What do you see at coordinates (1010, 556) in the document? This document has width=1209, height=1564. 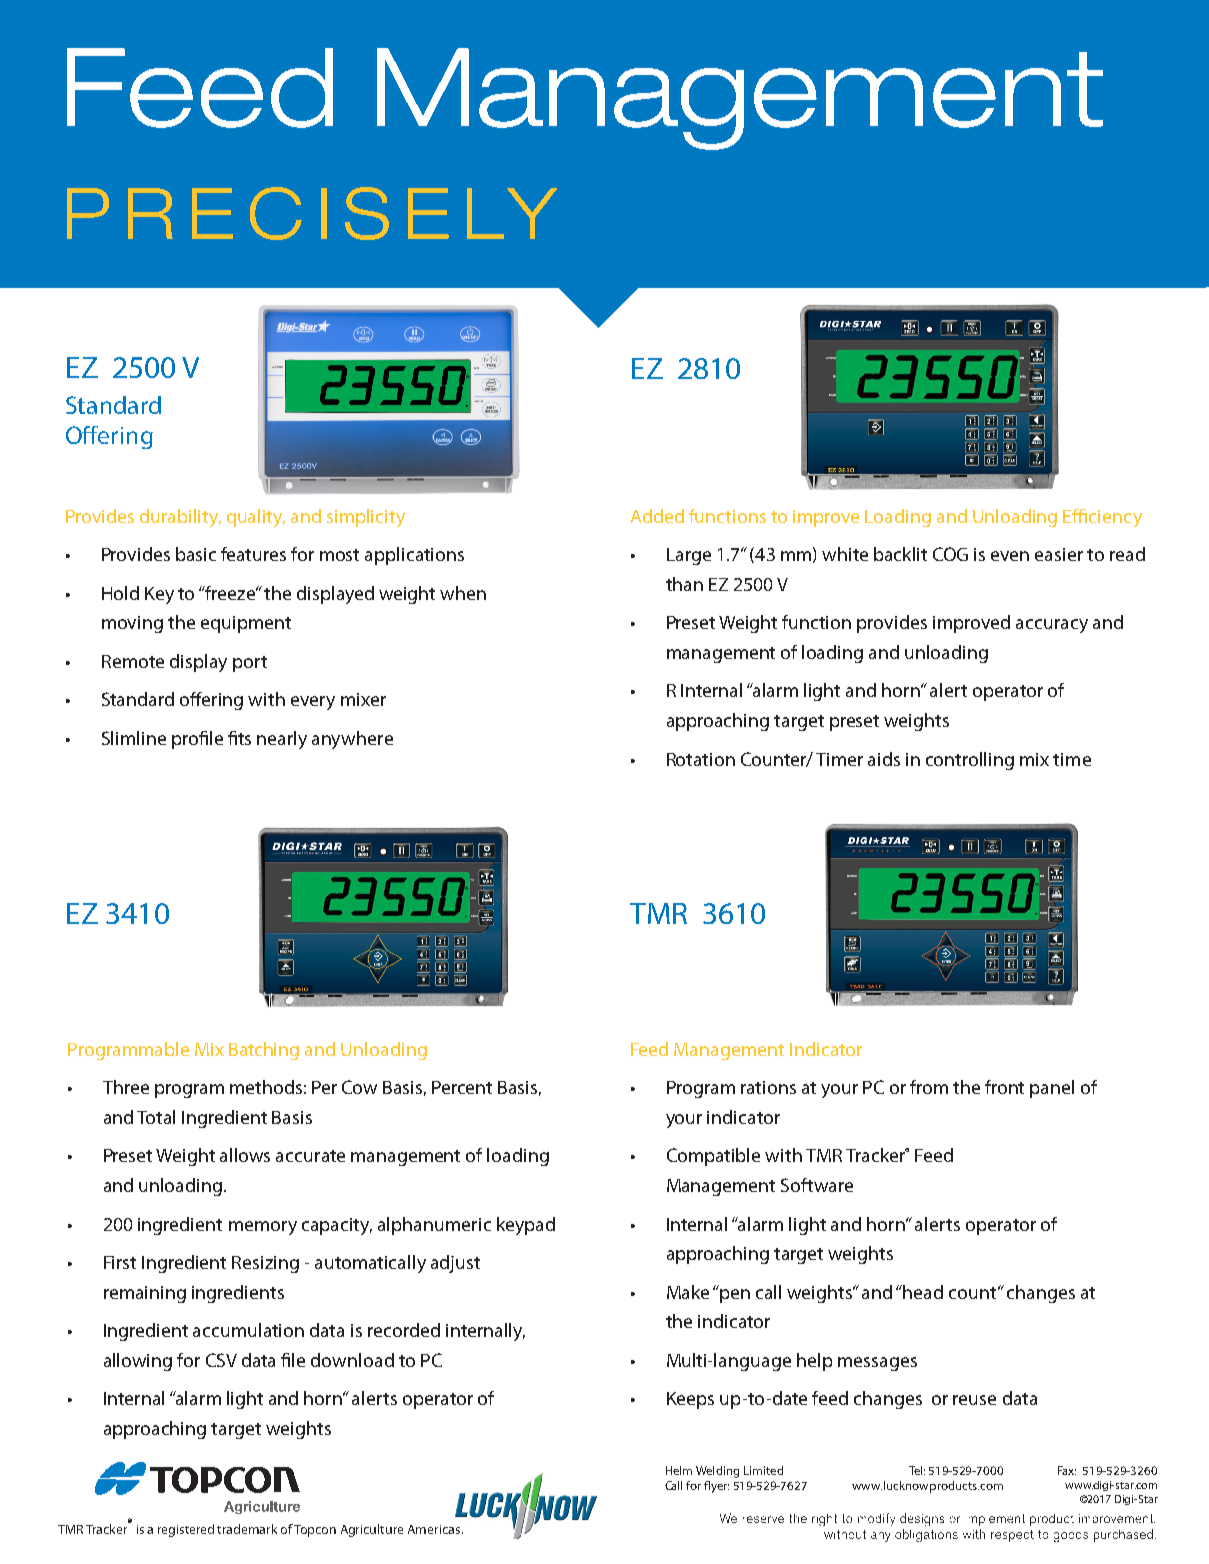 I see `even` at bounding box center [1010, 556].
